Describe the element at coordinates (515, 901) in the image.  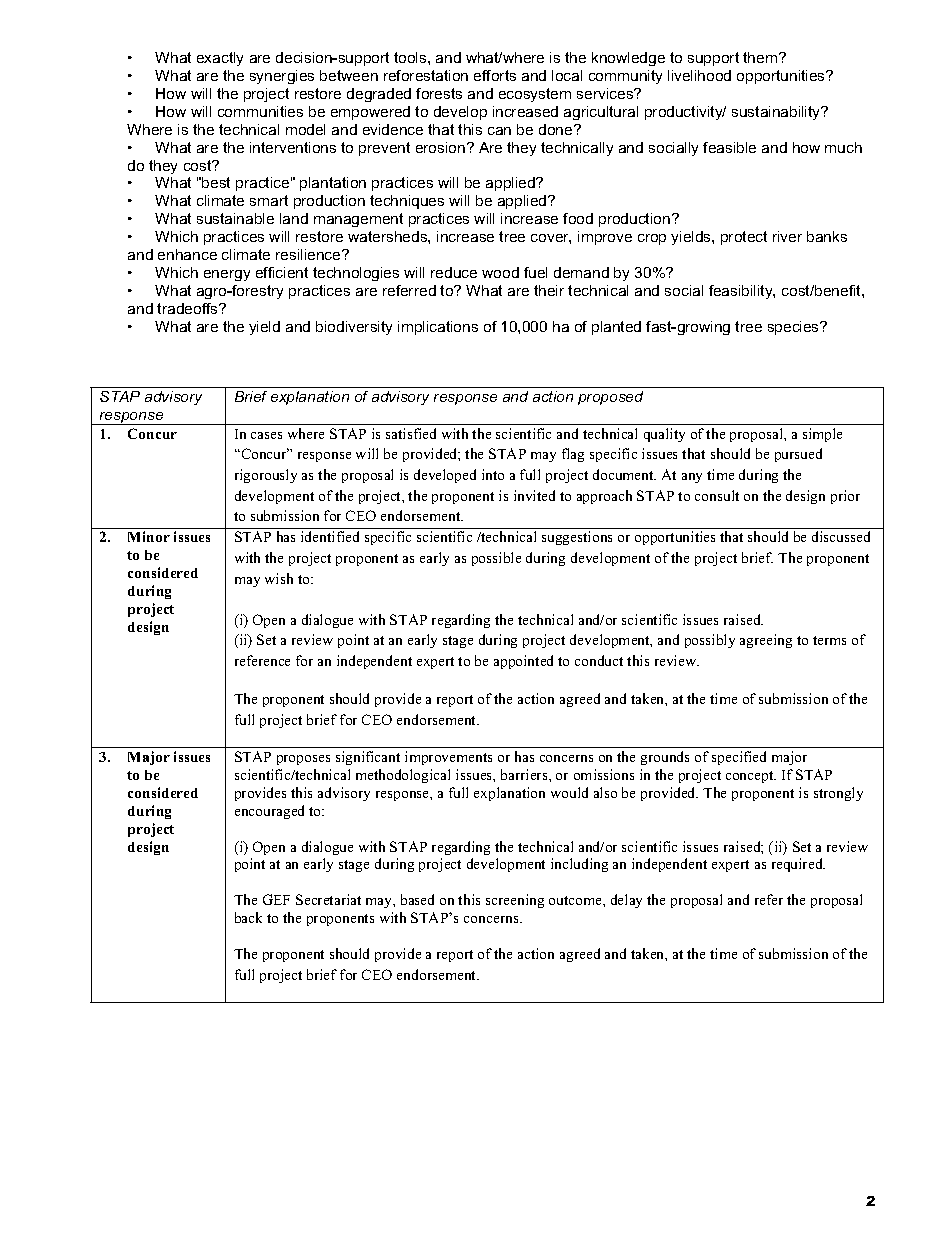
I see `screening` at that location.
